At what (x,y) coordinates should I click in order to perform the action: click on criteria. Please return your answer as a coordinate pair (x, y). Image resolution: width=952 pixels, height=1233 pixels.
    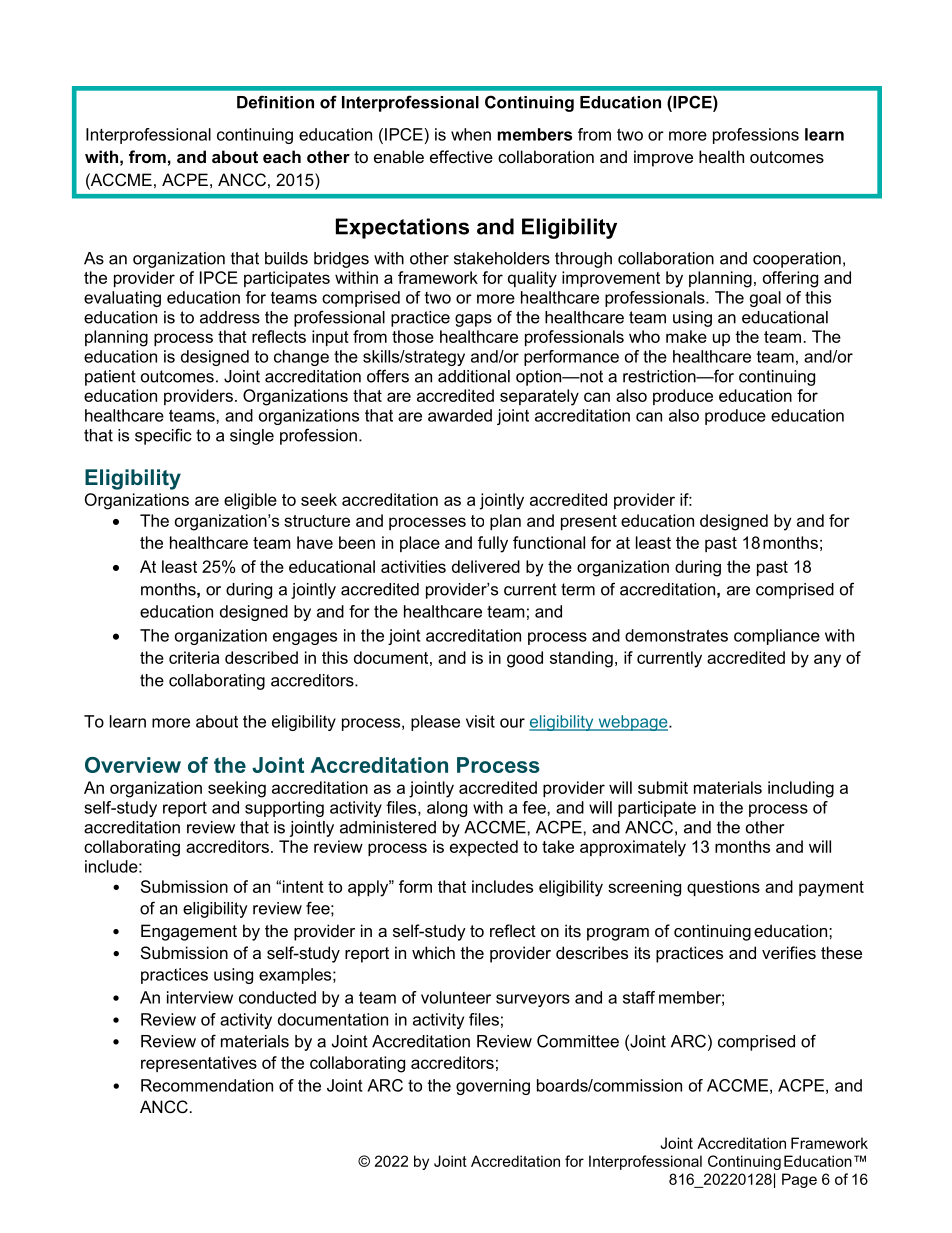
    Looking at the image, I should click on (194, 657).
